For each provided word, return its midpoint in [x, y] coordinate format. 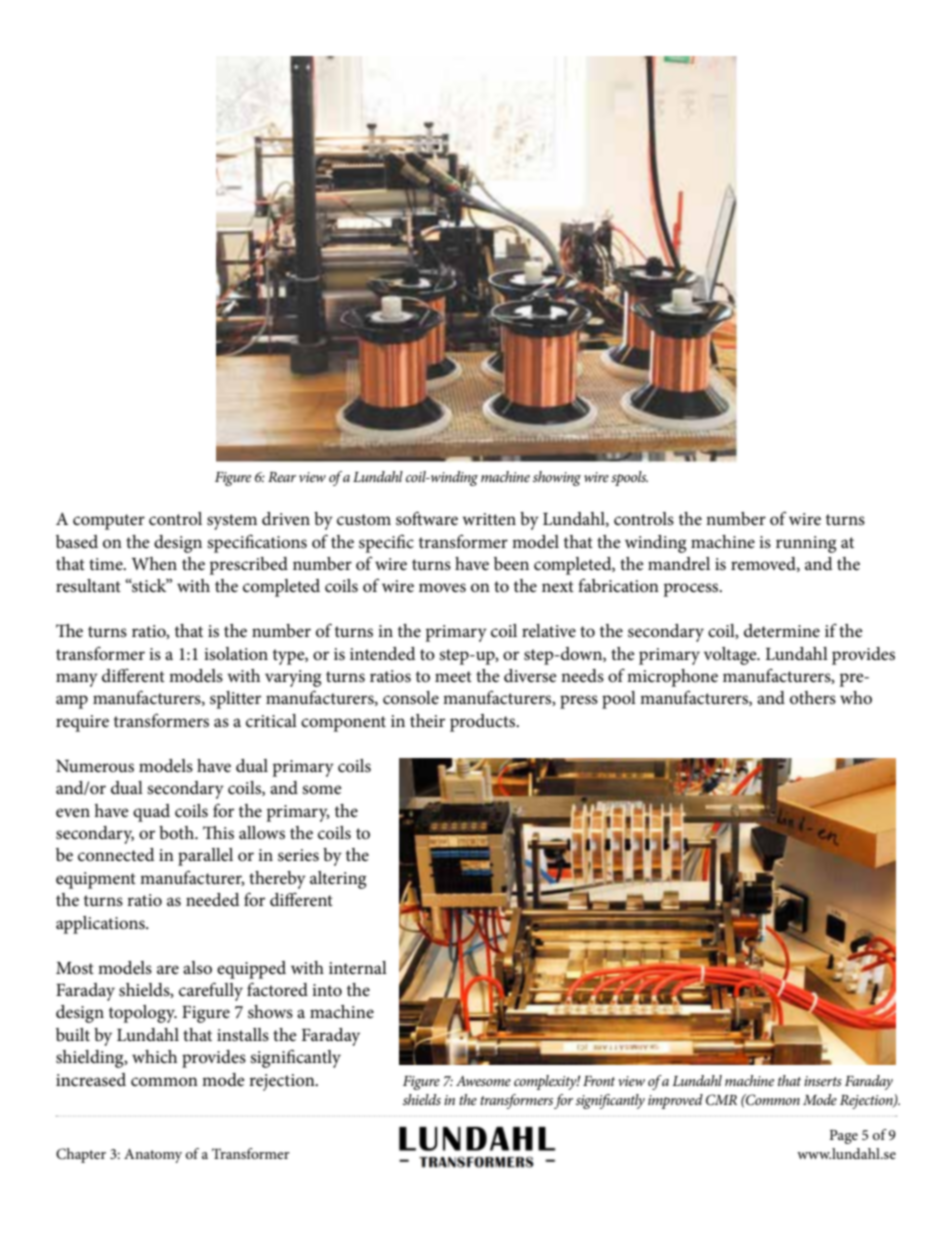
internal [358, 967]
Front [599, 1081]
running [806, 544]
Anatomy [153, 1156]
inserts [823, 1081]
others [813, 698]
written [489, 519]
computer [109, 522]
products [484, 723]
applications [101, 925]
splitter [235, 700]
